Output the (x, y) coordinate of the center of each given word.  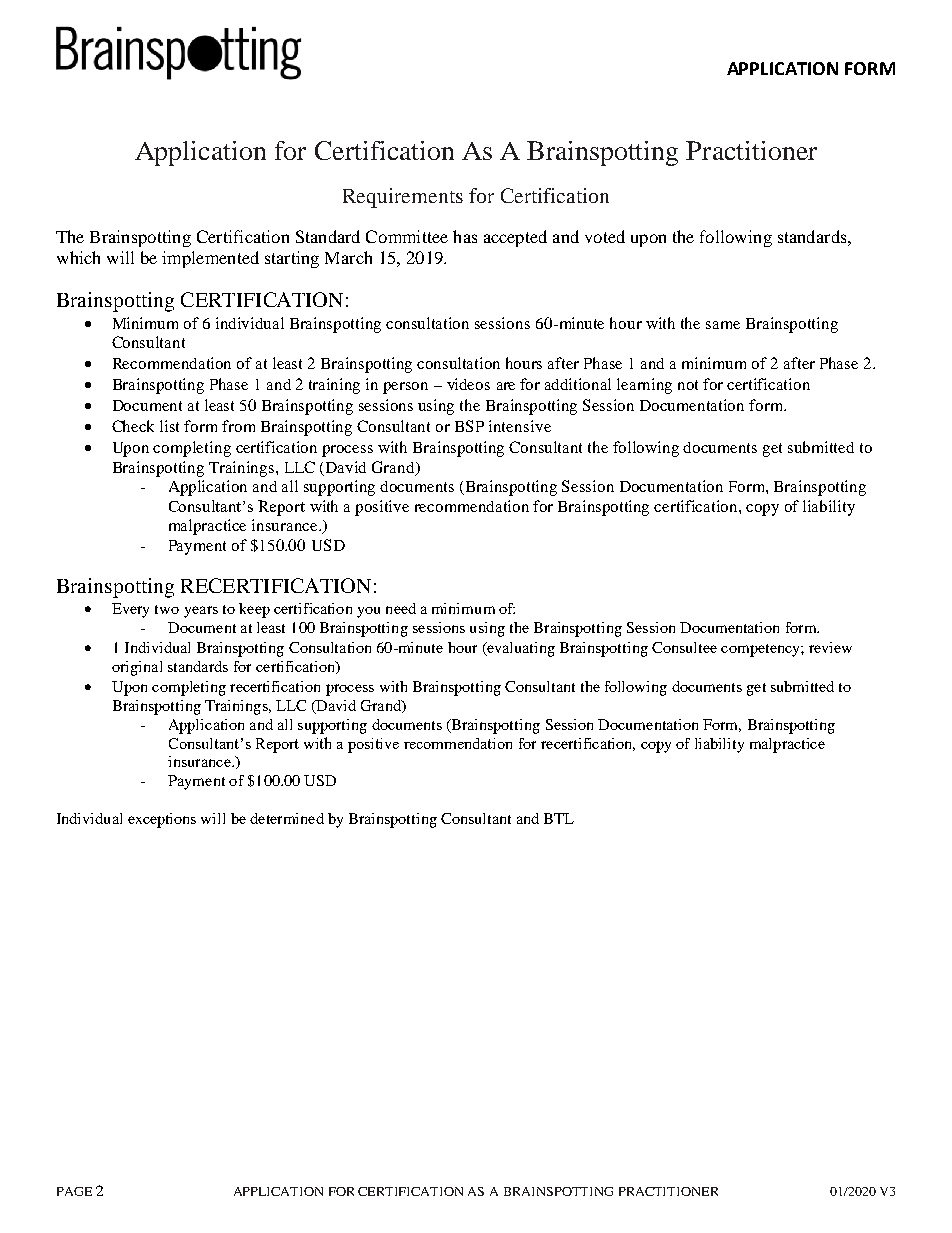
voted (605, 236)
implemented (210, 259)
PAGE (74, 1191)
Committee (407, 236)
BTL (559, 818)
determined (287, 818)
